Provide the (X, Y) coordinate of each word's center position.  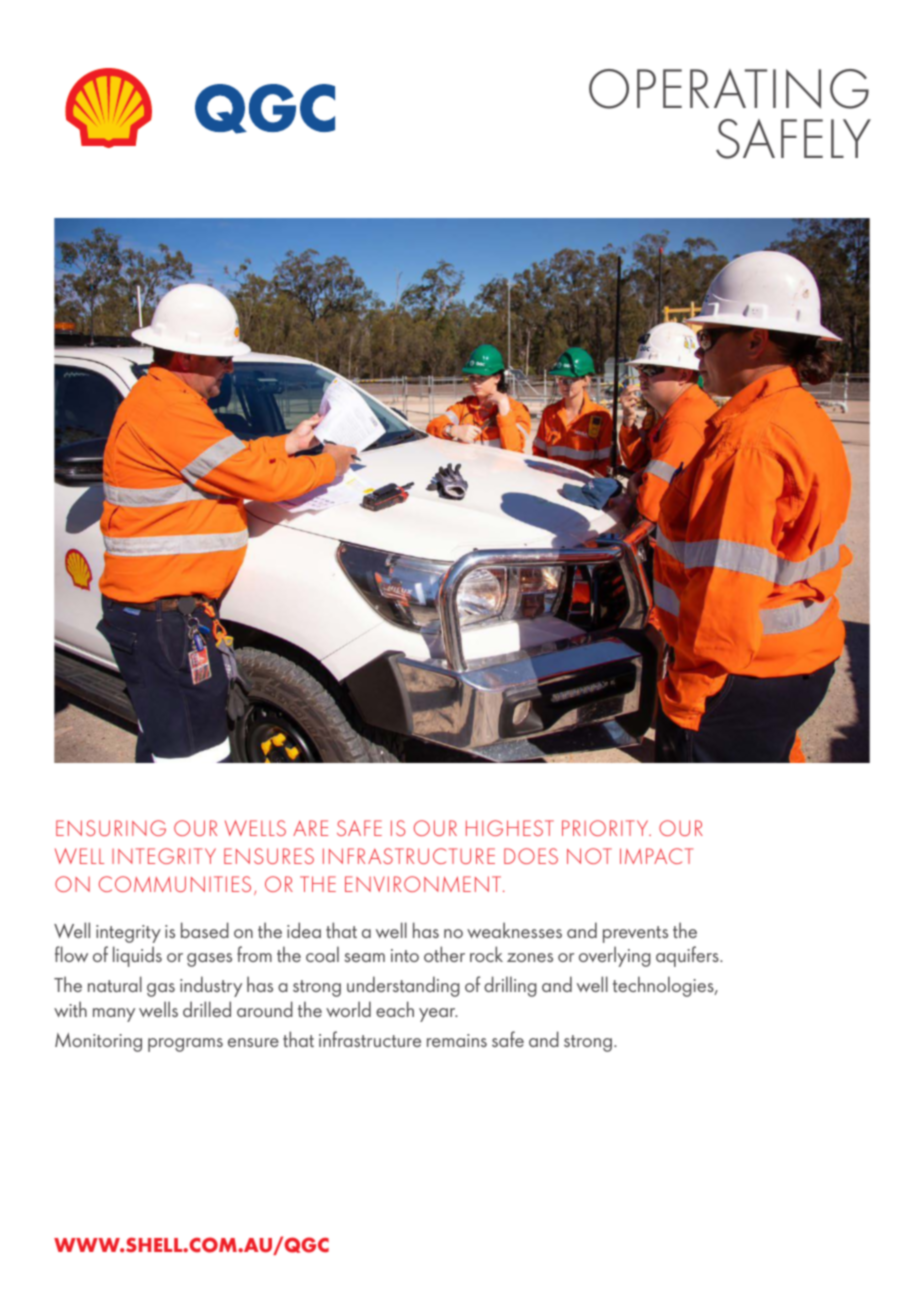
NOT (589, 856)
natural (115, 984)
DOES (531, 856)
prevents (635, 934)
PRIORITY (606, 828)
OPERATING (729, 89)
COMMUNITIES (175, 884)
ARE (310, 828)
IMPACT (656, 856)
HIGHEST (510, 828)
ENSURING (111, 828)
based (205, 930)
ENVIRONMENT (424, 884)
